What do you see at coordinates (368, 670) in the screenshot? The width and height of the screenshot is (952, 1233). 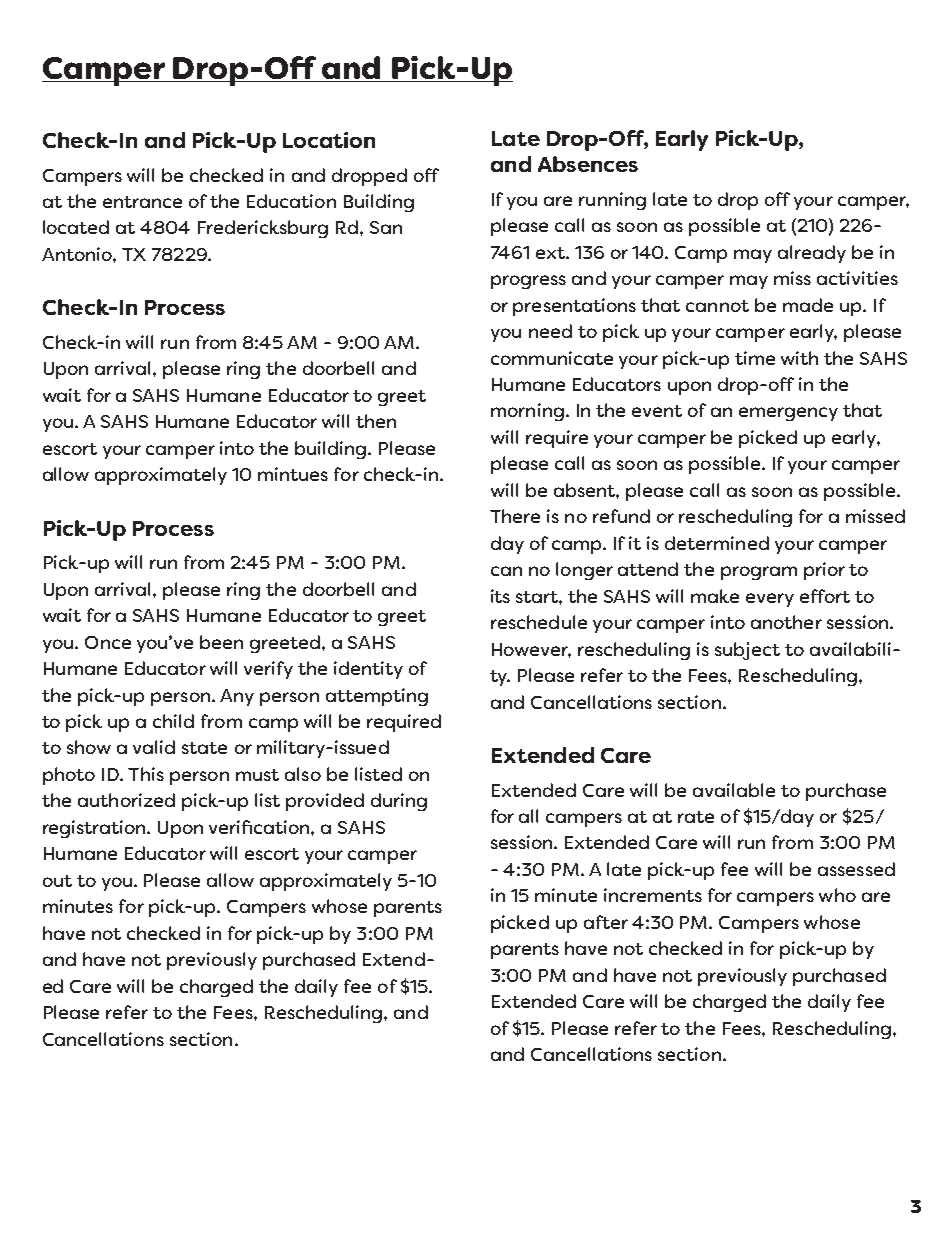 I see `identity` at bounding box center [368, 670].
